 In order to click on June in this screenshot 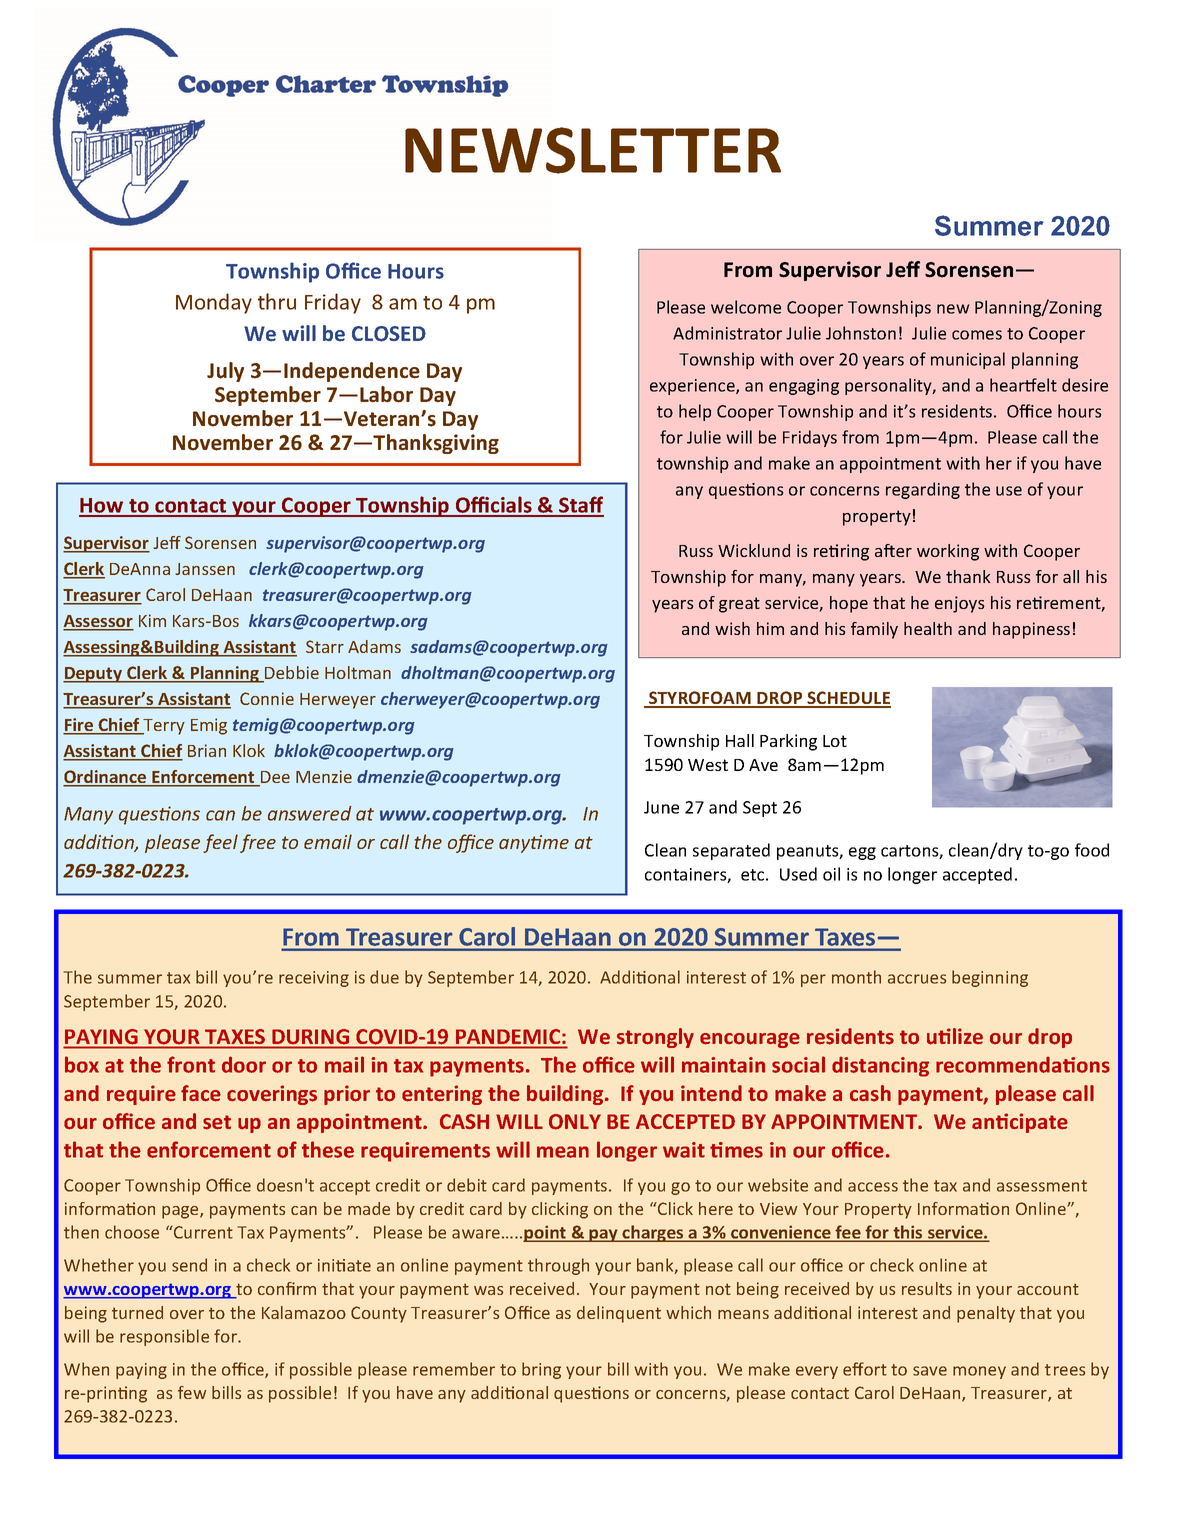, I will do `click(661, 807)`.
